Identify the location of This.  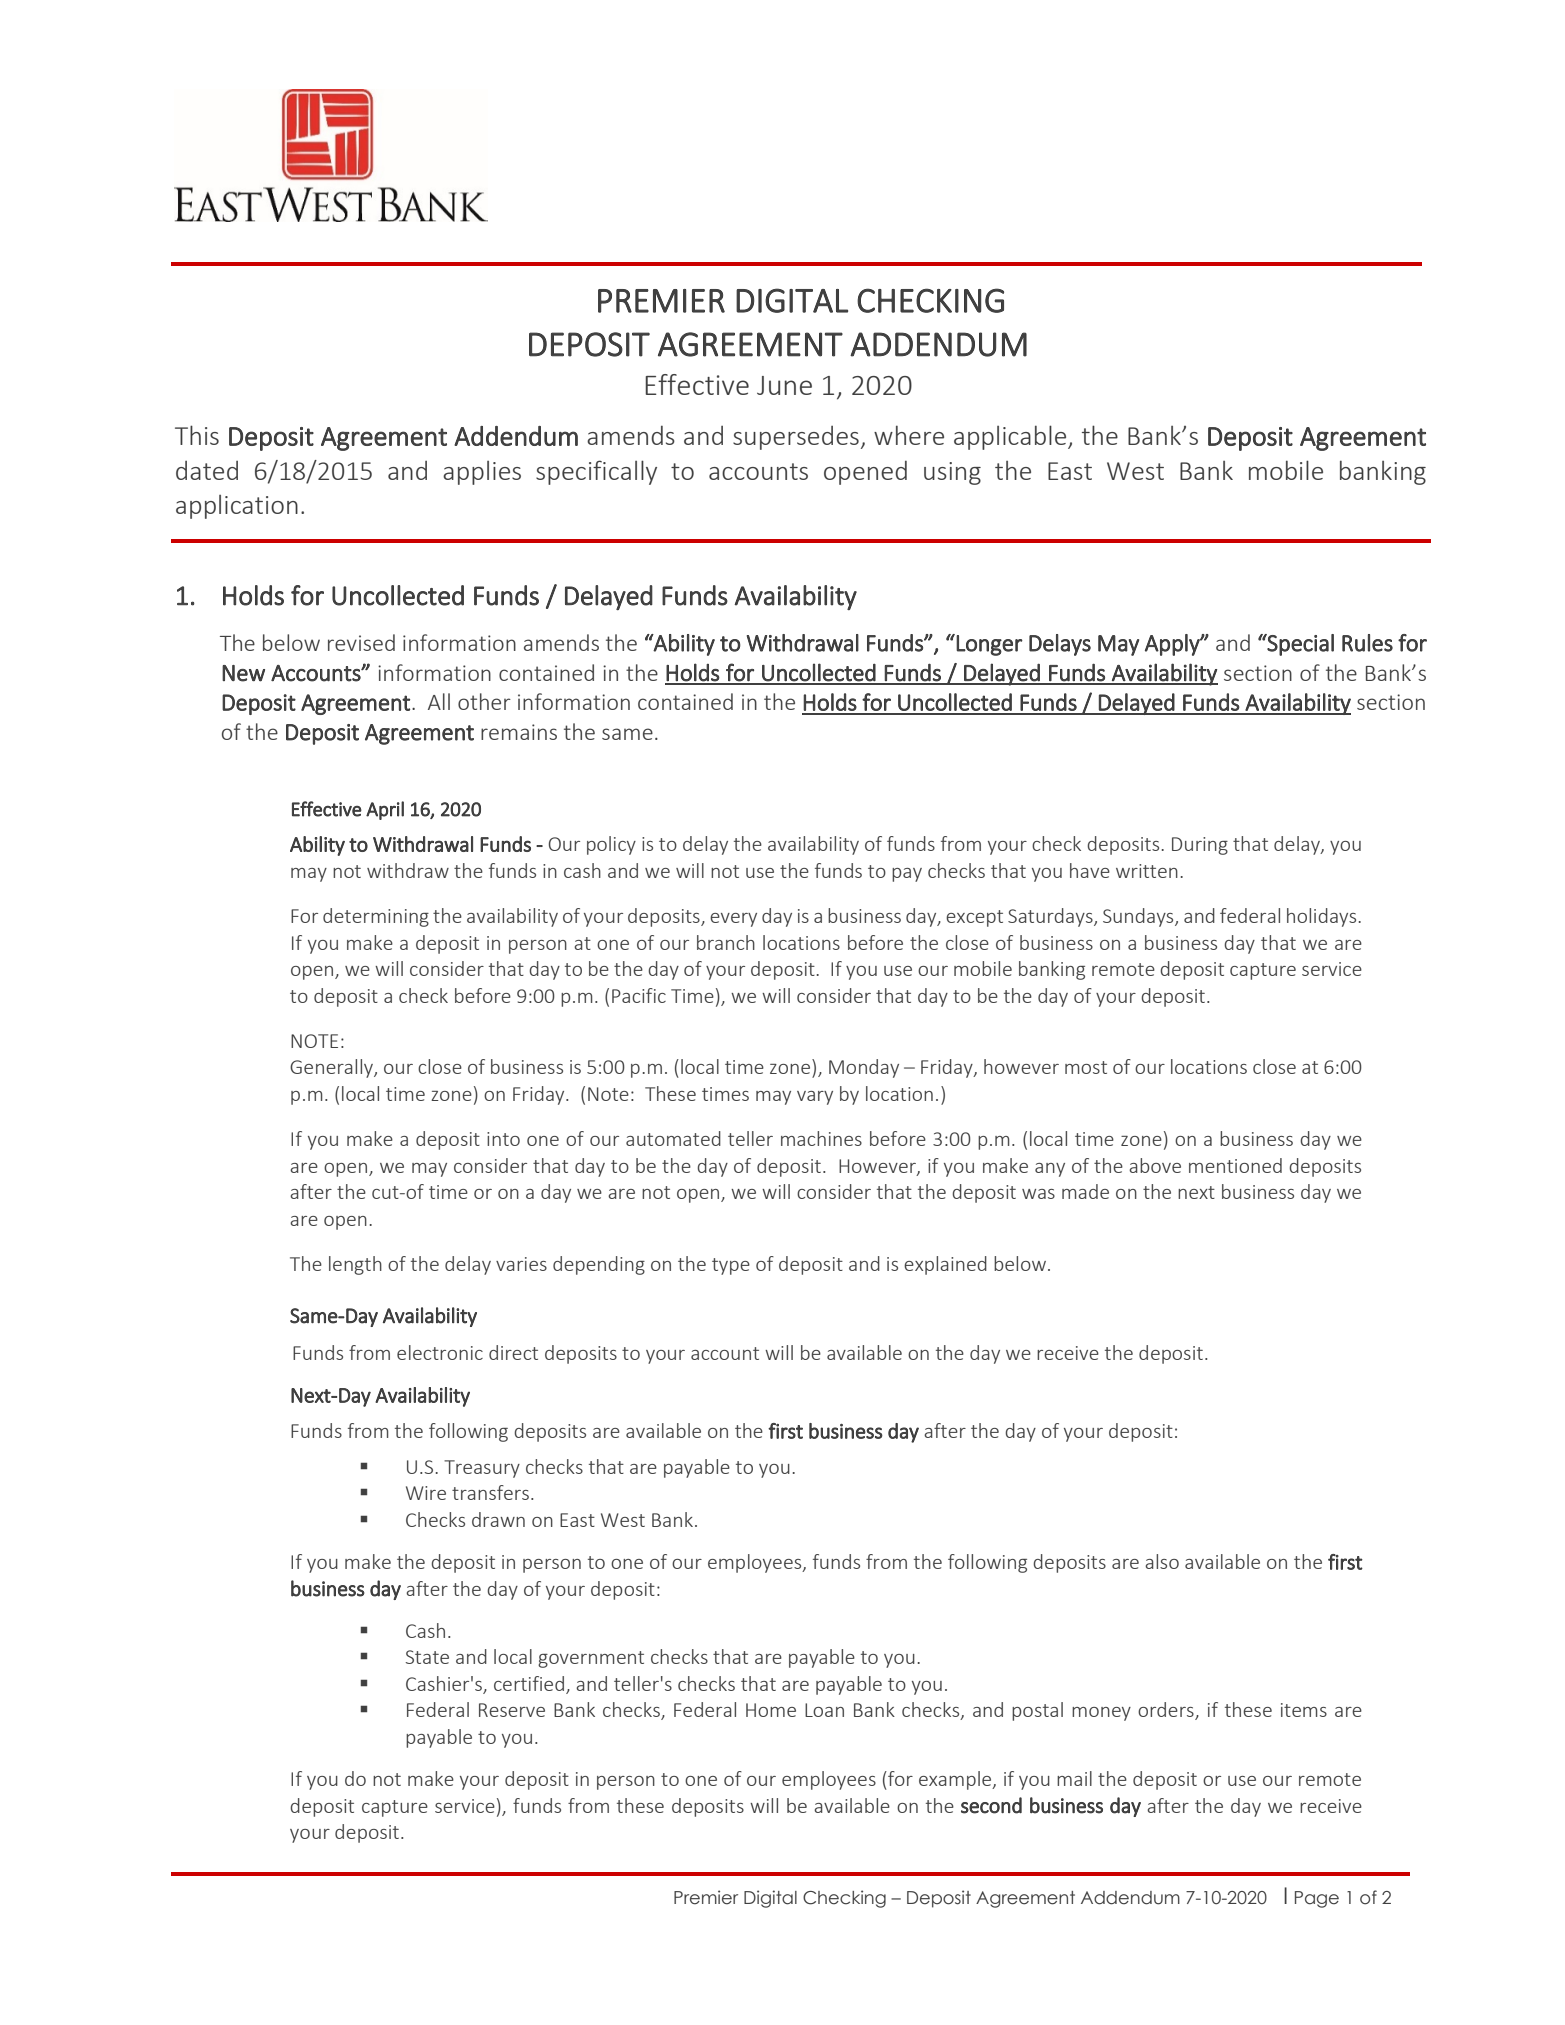
(197, 435).
